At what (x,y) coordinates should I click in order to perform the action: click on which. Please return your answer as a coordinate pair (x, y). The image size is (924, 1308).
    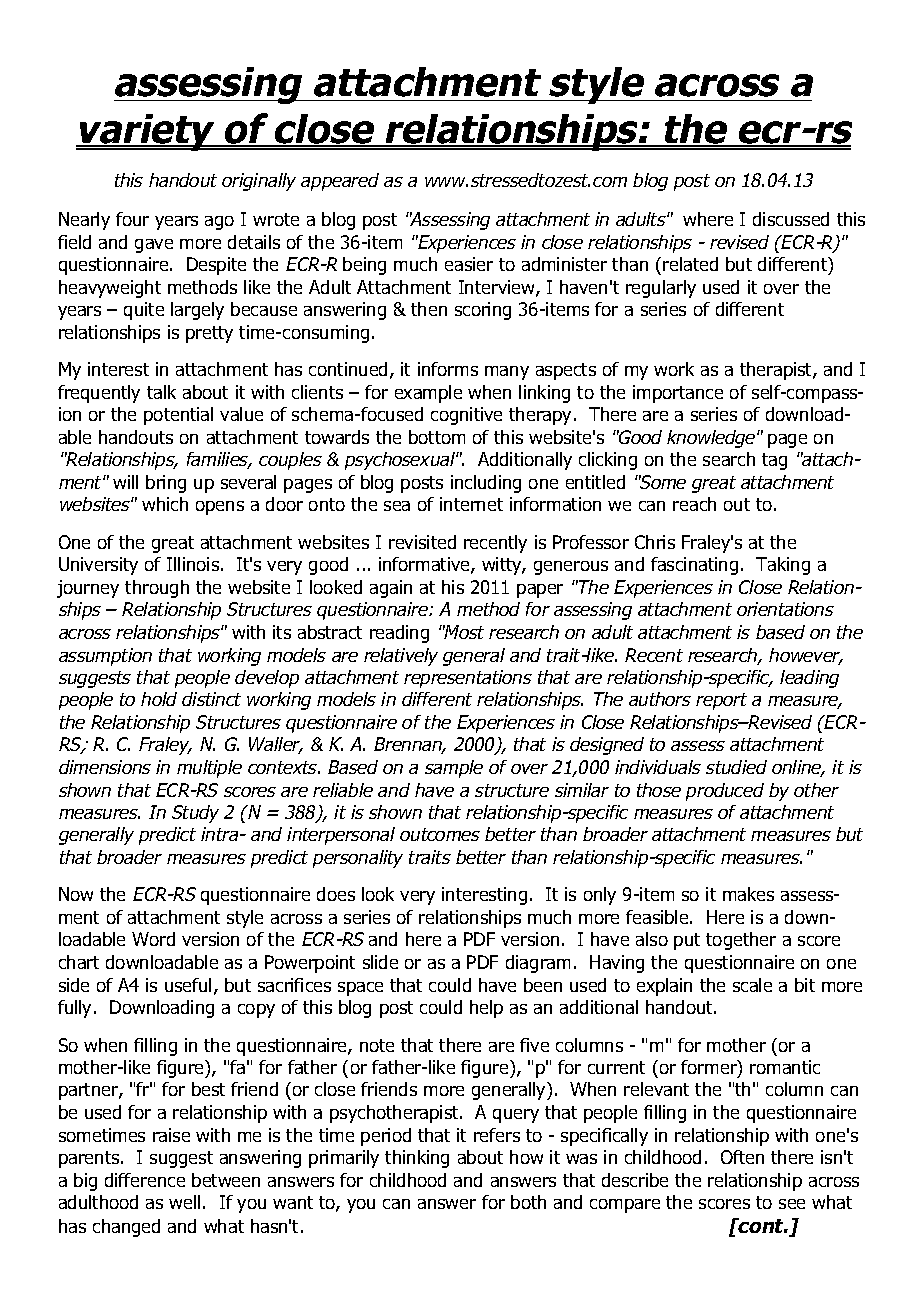
    Looking at the image, I should click on (165, 504).
